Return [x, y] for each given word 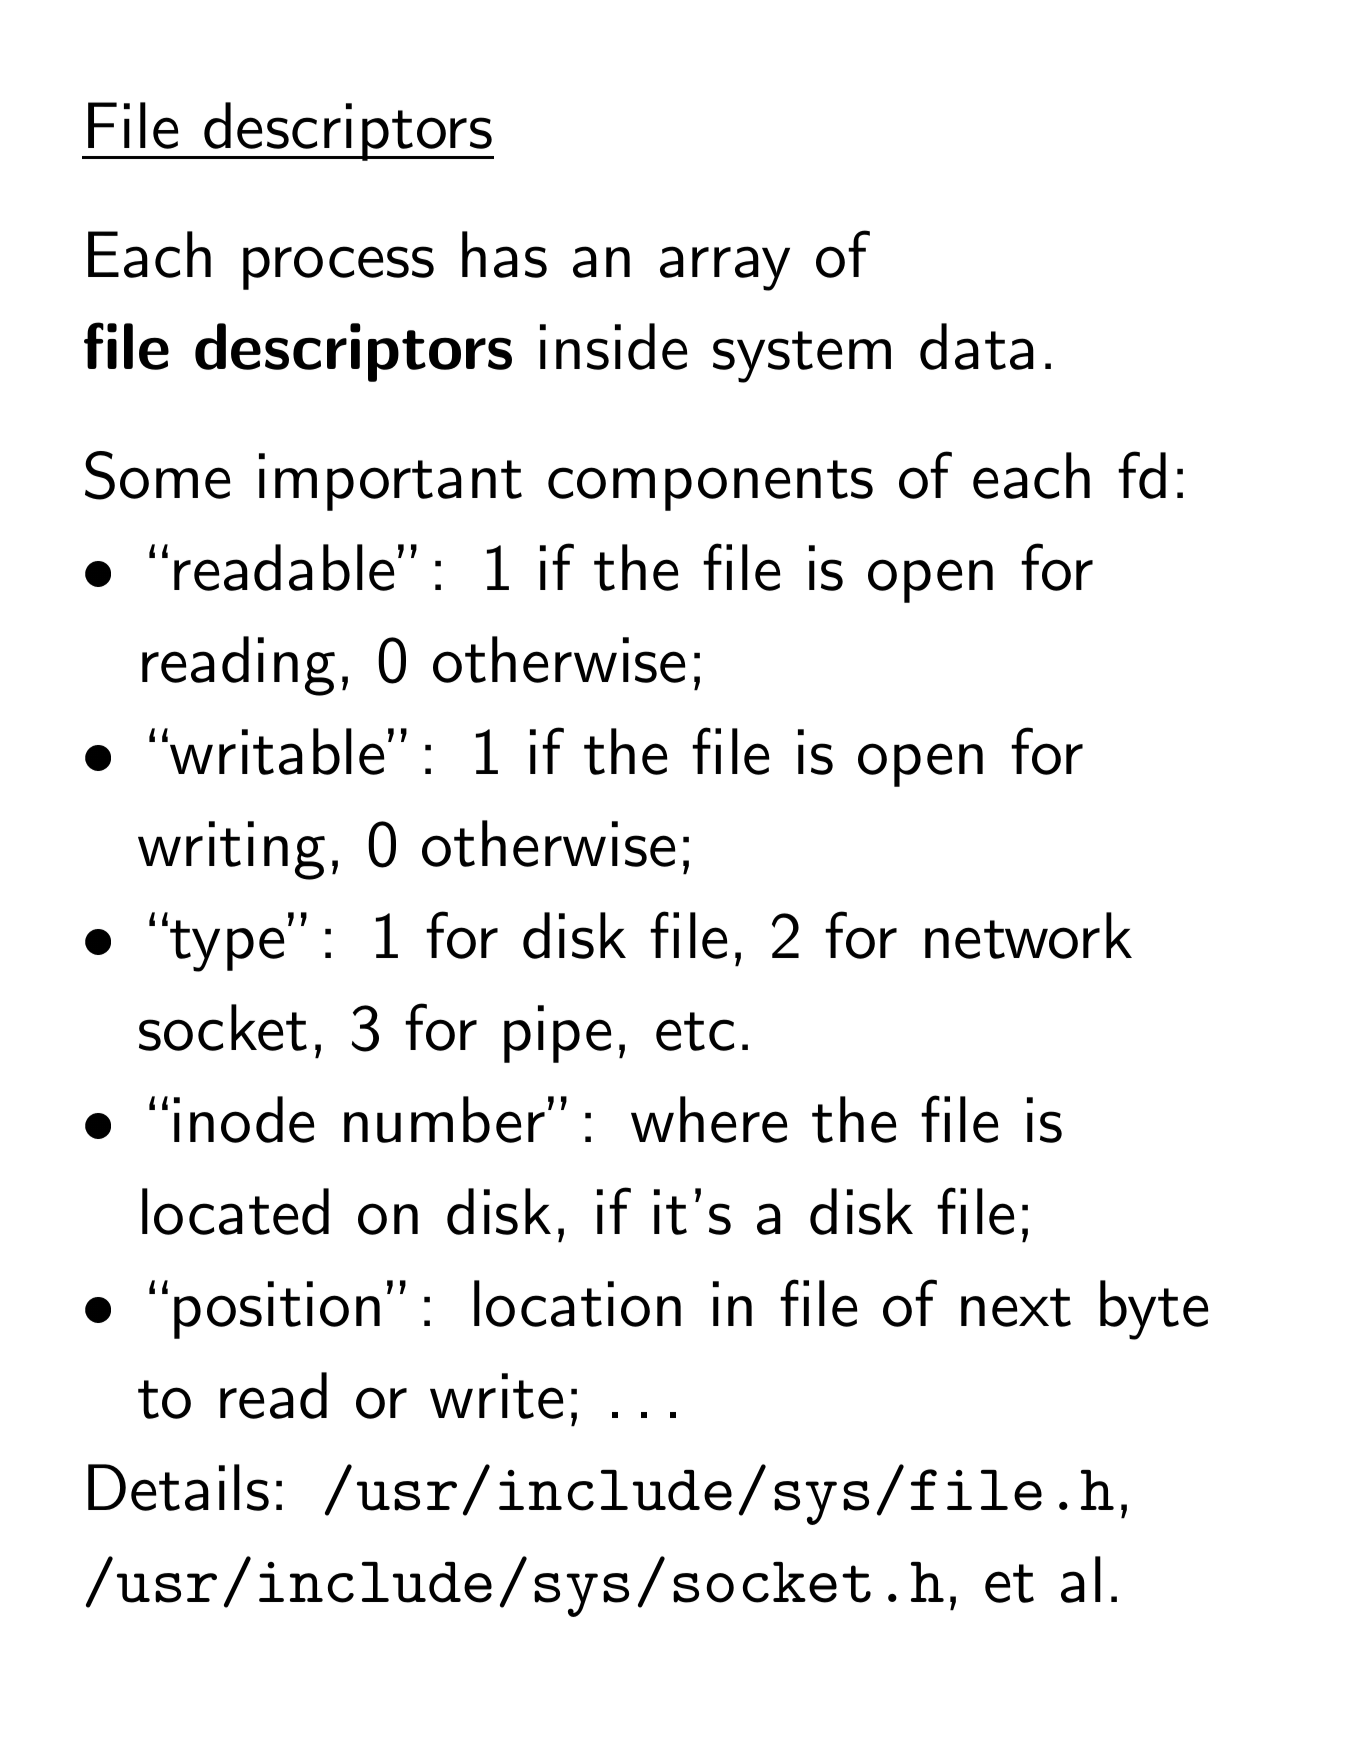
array [725, 268]
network [1028, 935]
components [710, 485]
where [709, 1119]
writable [277, 751]
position [277, 1310]
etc [695, 1031]
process [338, 268]
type [227, 946]
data [977, 346]
